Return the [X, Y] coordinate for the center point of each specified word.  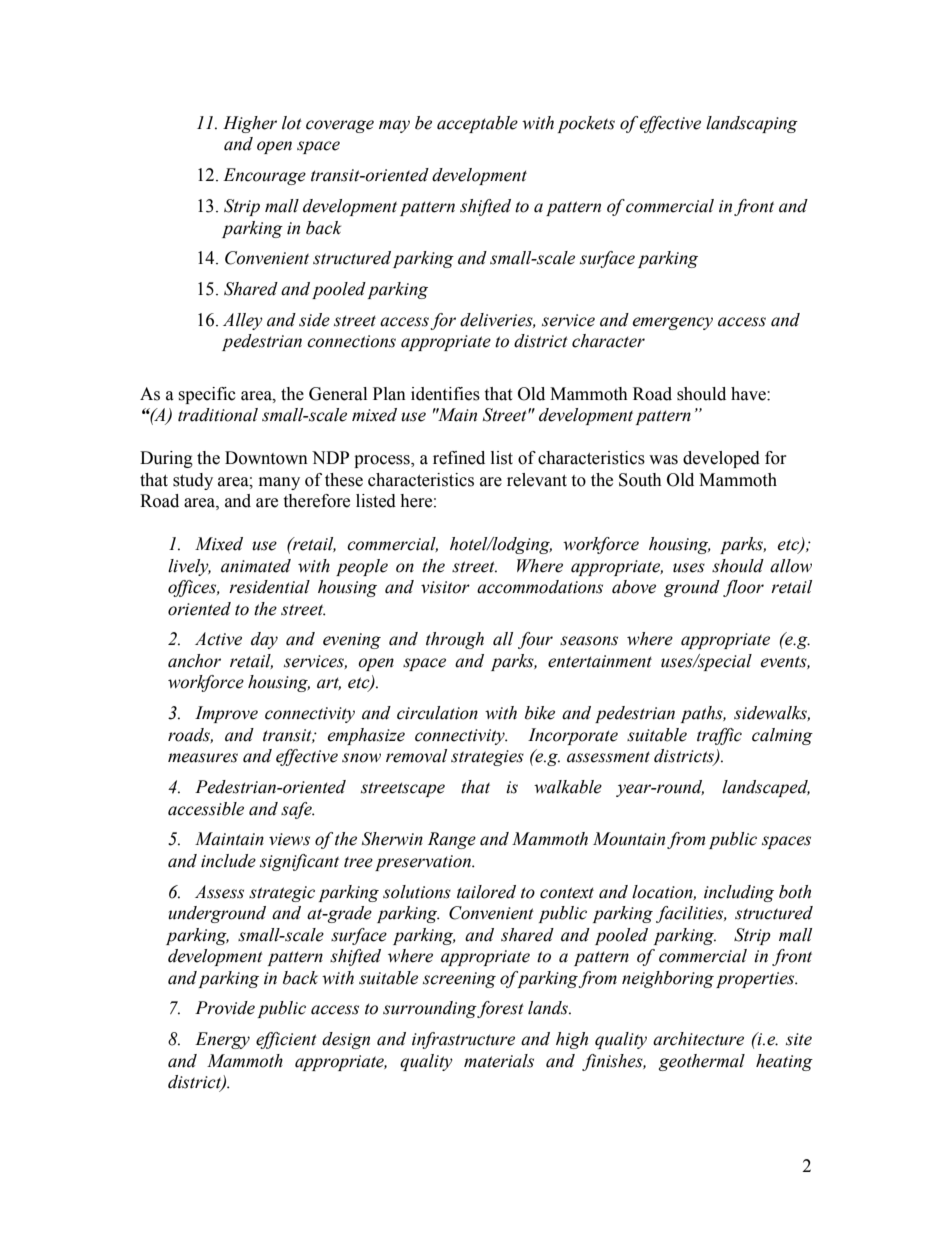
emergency [672, 323]
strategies [487, 758]
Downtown [266, 458]
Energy [222, 1040]
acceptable [477, 124]
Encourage [264, 176]
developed [721, 459]
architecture [698, 1039]
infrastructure [463, 1040]
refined [459, 458]
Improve [226, 714]
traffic [719, 736]
